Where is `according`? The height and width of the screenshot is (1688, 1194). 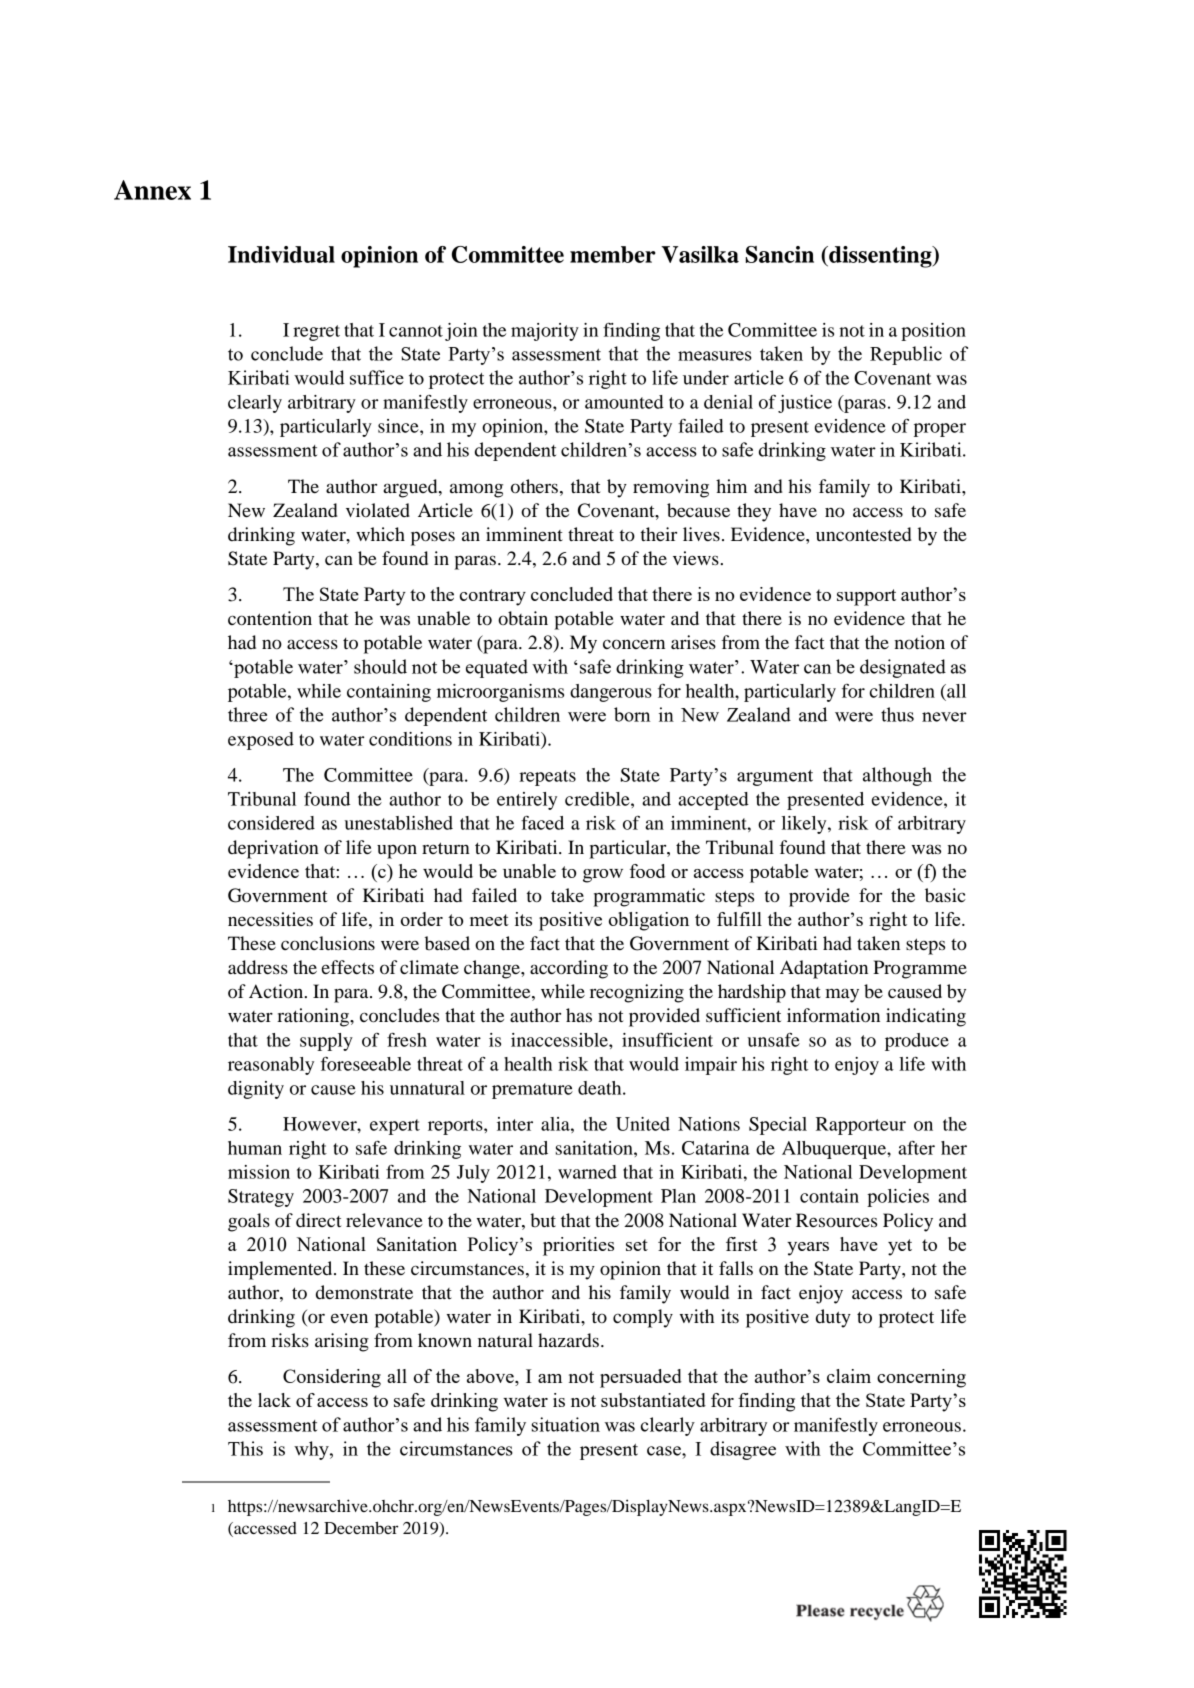 according is located at coordinates (569, 969).
